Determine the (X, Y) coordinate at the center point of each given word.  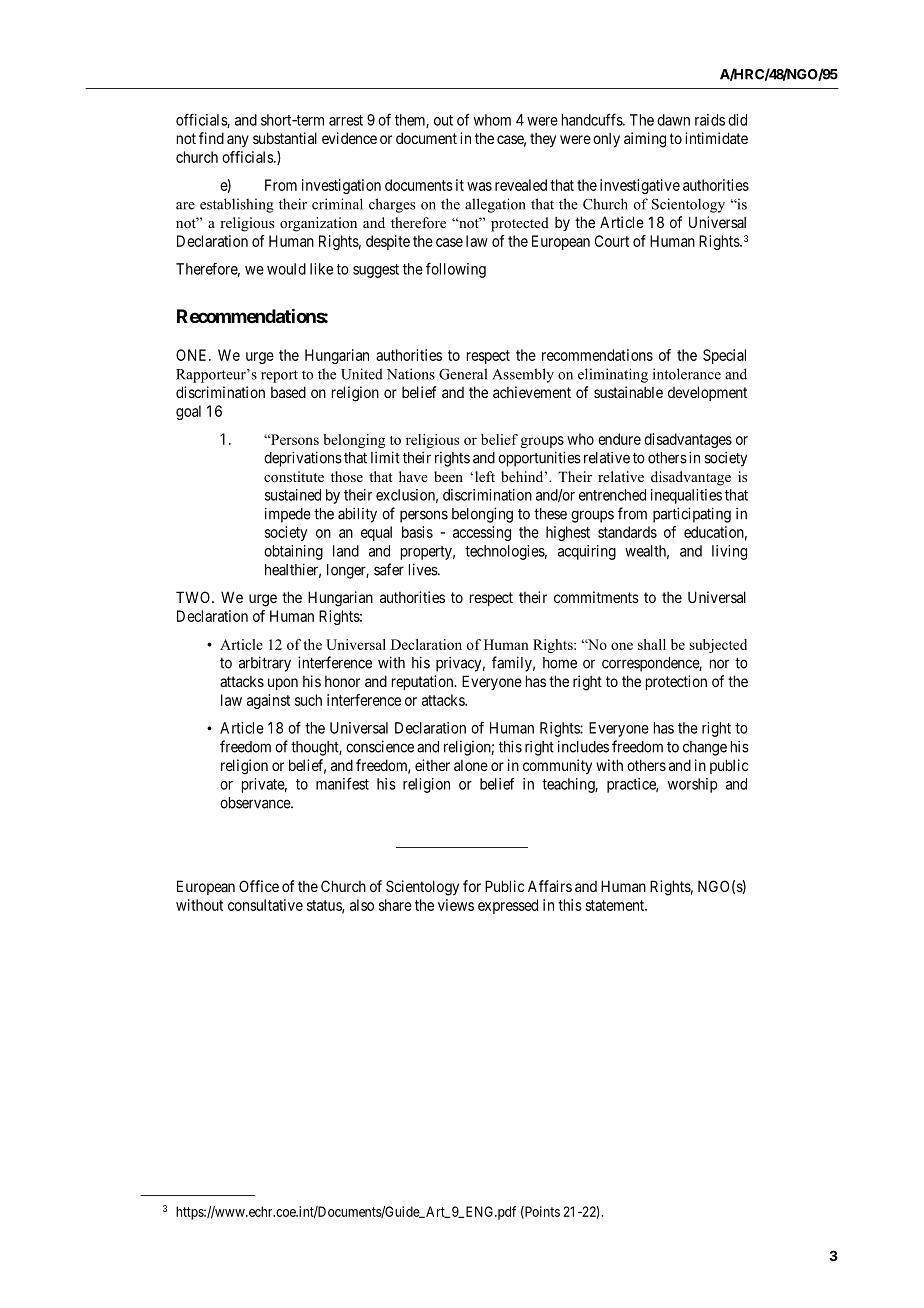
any (238, 141)
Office (259, 886)
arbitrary (265, 664)
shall (652, 644)
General (463, 374)
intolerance (687, 374)
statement (616, 905)
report (279, 376)
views (456, 905)
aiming (645, 140)
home (560, 663)
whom (492, 120)
